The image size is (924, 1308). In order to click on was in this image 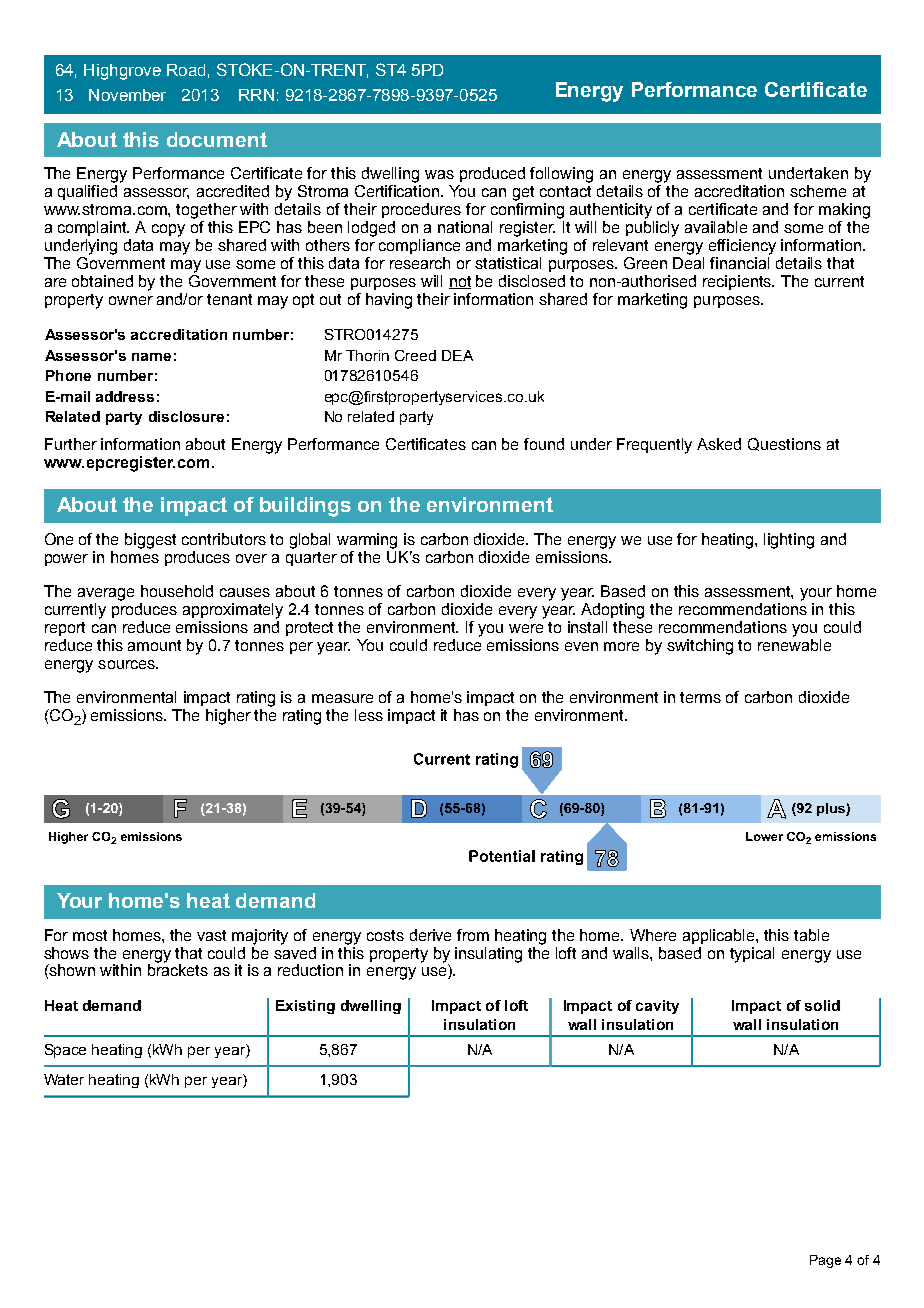, I will do `click(439, 174)`.
